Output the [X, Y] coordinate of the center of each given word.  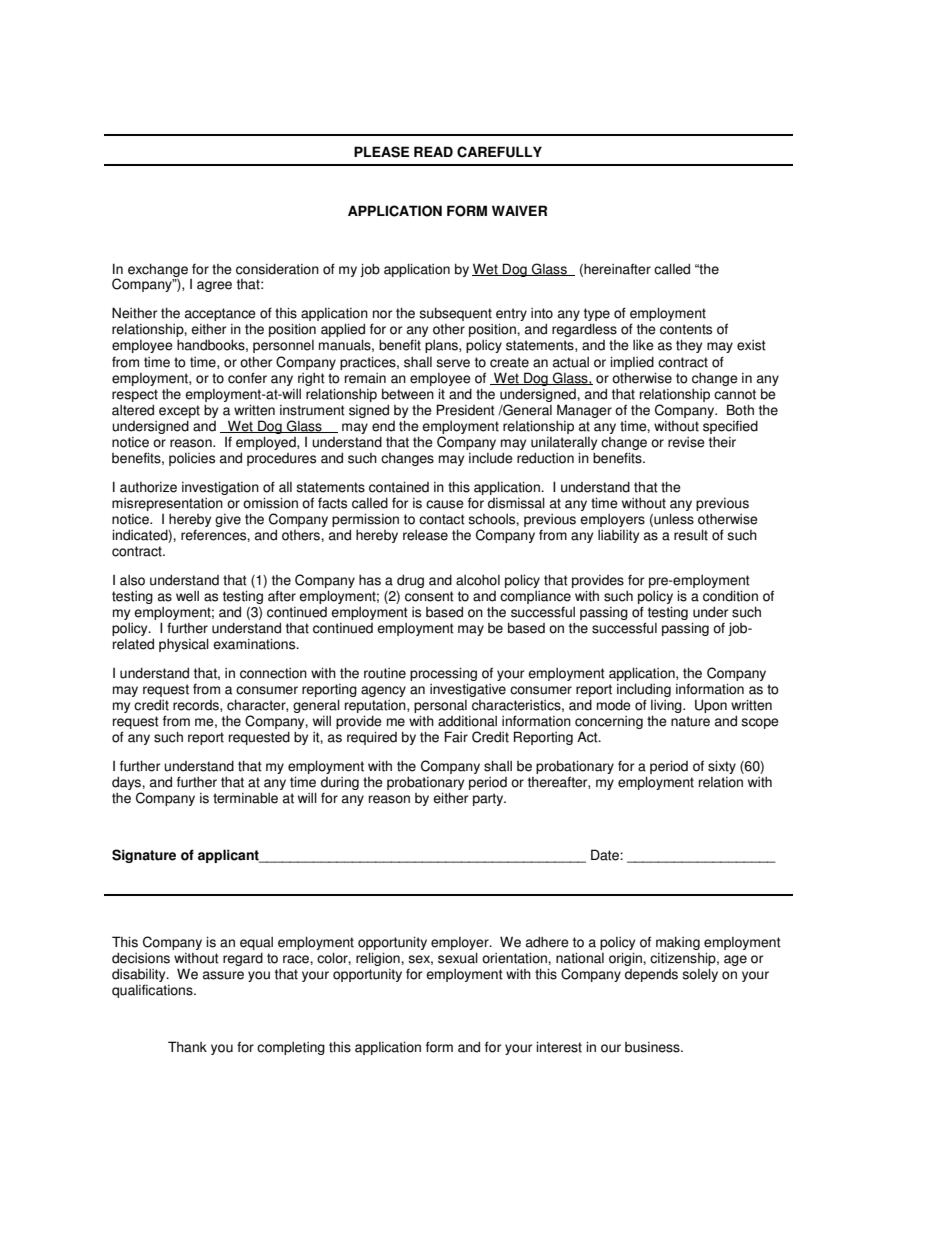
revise [686, 442]
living [667, 706]
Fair [456, 737]
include [491, 458]
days [127, 783]
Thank [187, 1047]
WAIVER [519, 210]
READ [433, 151]
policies [192, 459]
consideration [277, 269]
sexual [458, 958]
